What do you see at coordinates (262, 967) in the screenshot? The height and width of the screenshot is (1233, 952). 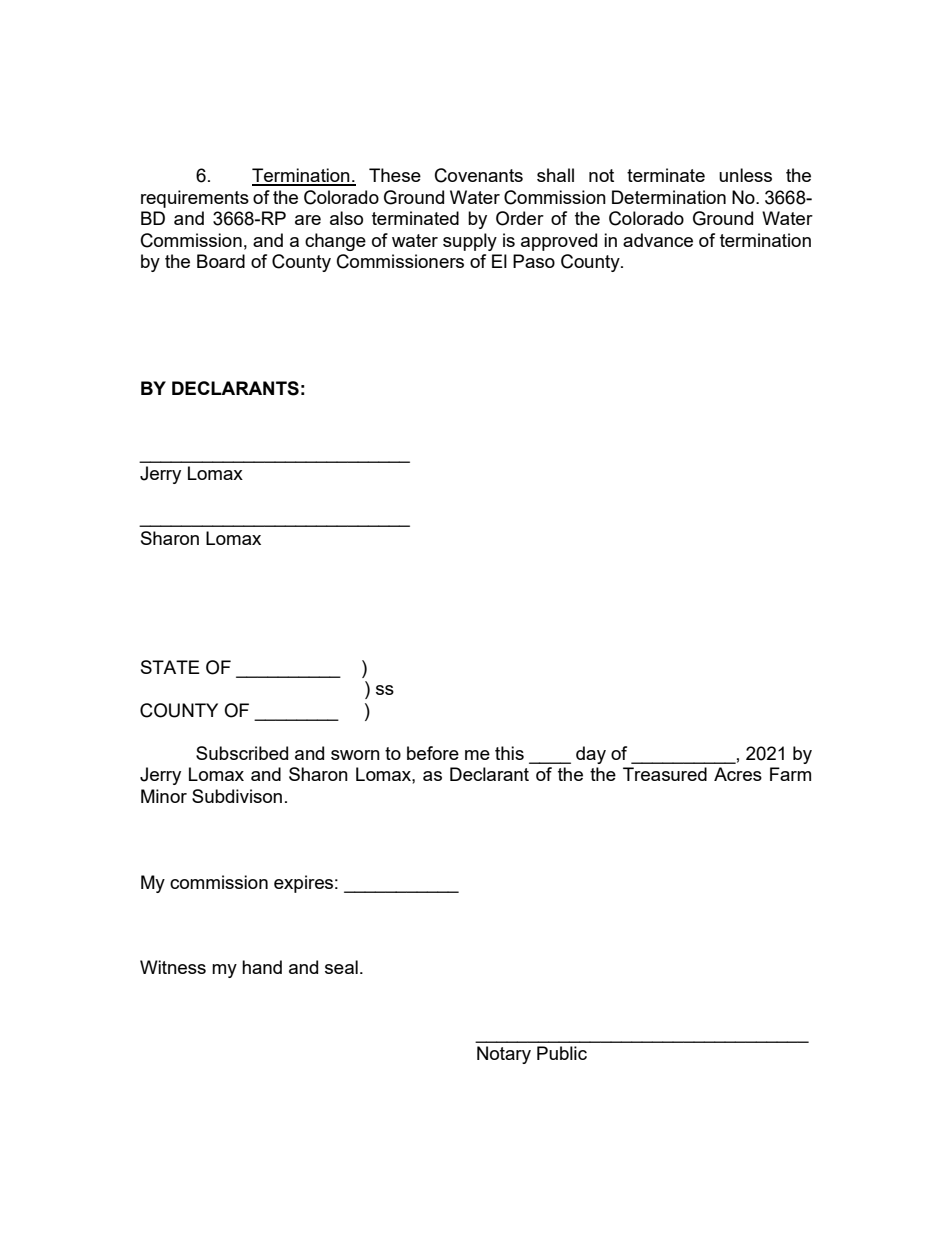 I see `hand` at bounding box center [262, 967].
